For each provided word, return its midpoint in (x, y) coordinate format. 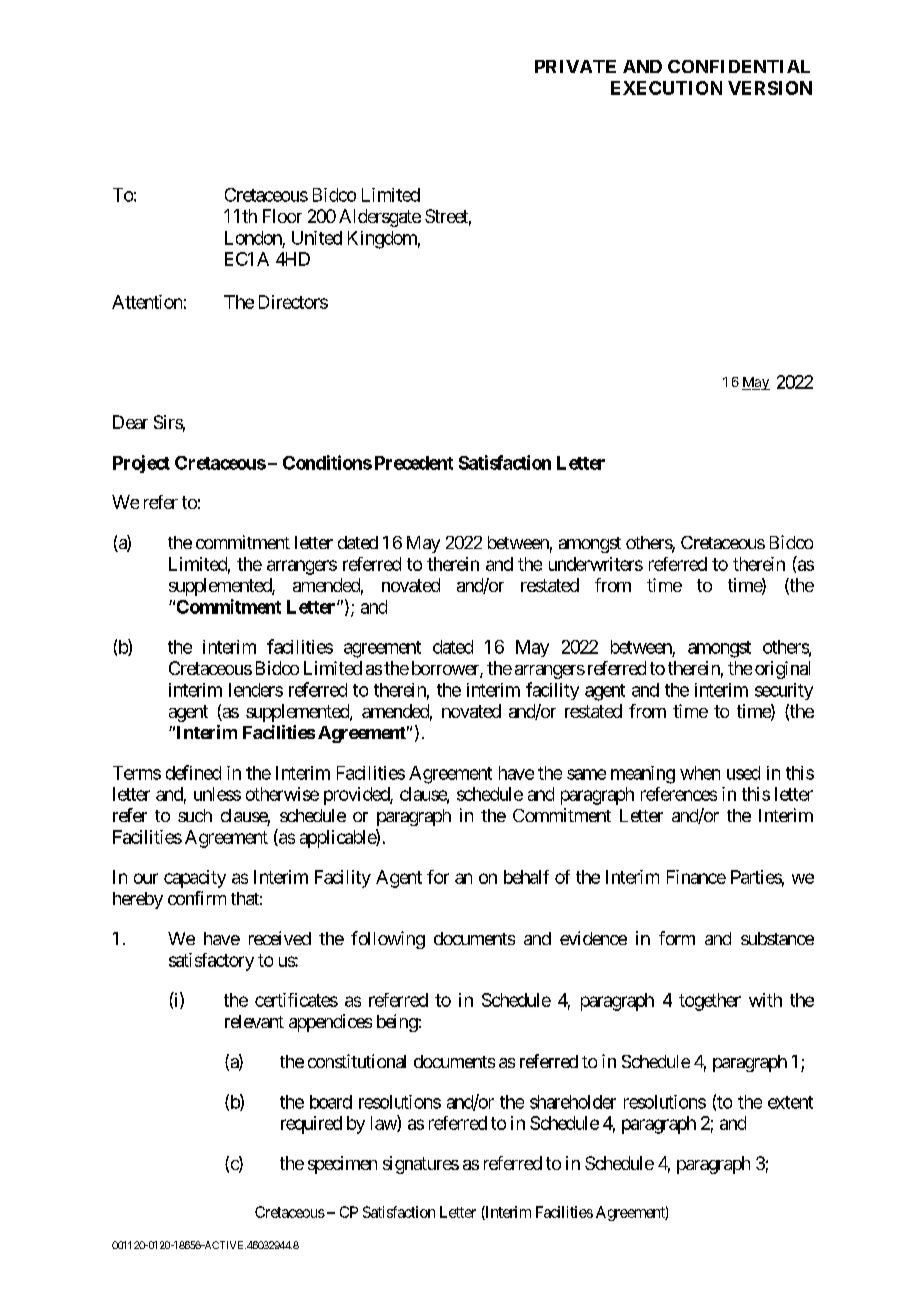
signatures (421, 1165)
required (311, 1125)
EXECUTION (666, 88)
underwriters (596, 564)
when (700, 773)
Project (141, 464)
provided (357, 796)
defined (193, 772)
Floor (282, 216)
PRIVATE (575, 66)
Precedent (414, 463)
